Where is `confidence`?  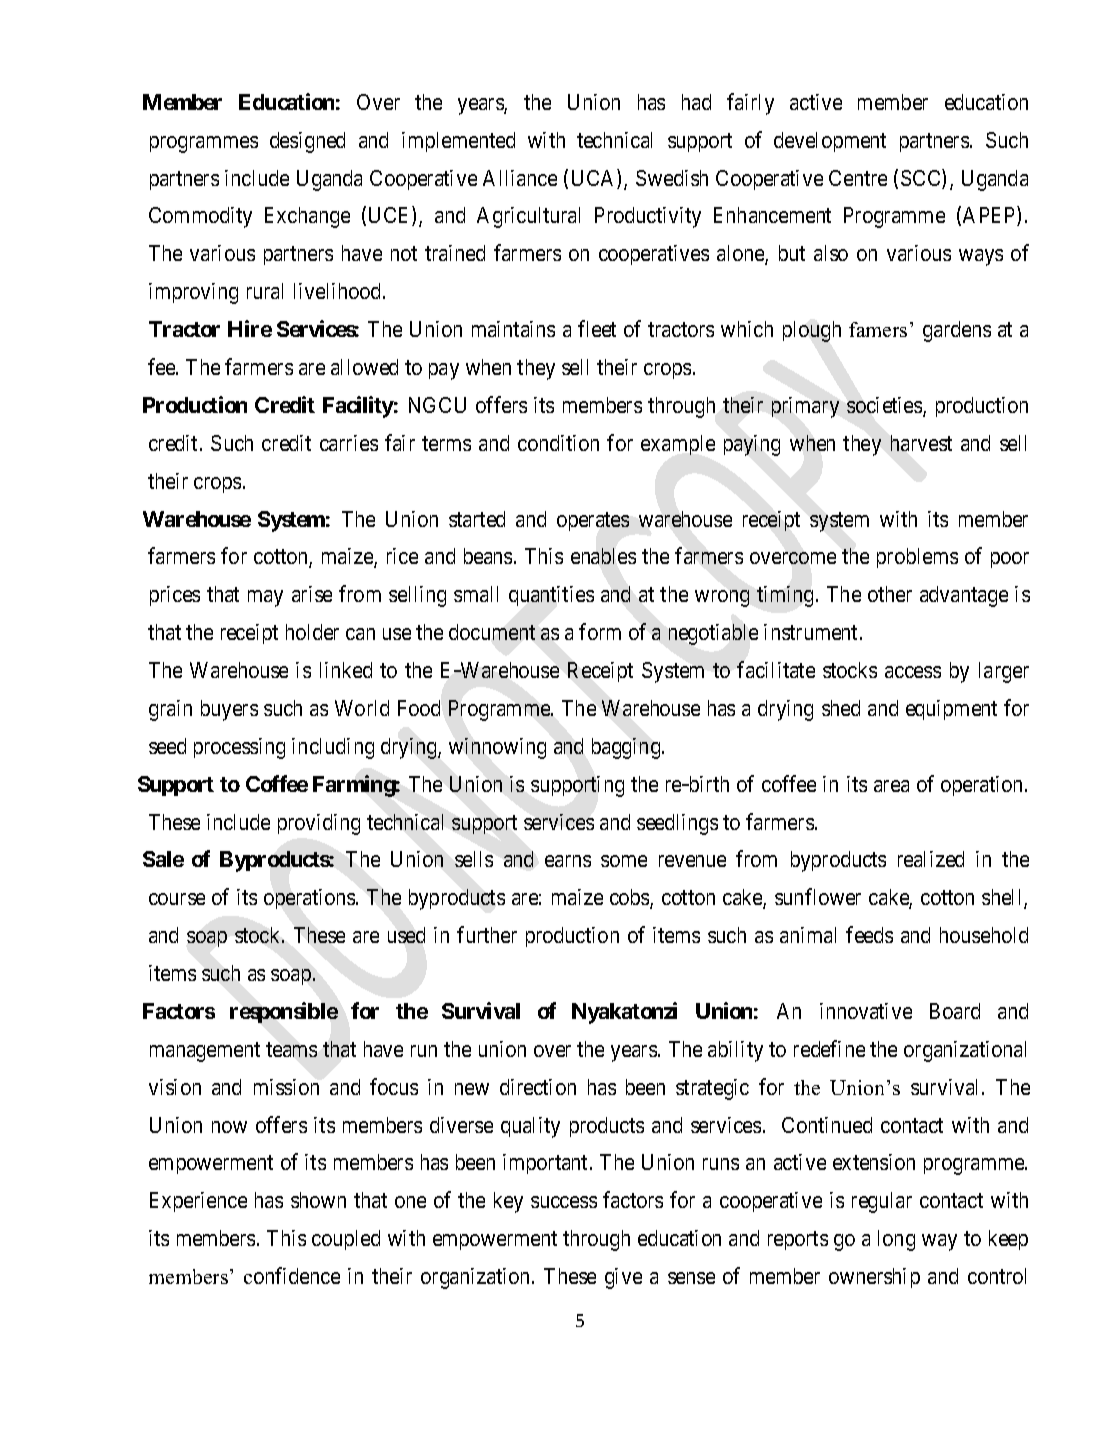
confidence is located at coordinates (292, 1275).
